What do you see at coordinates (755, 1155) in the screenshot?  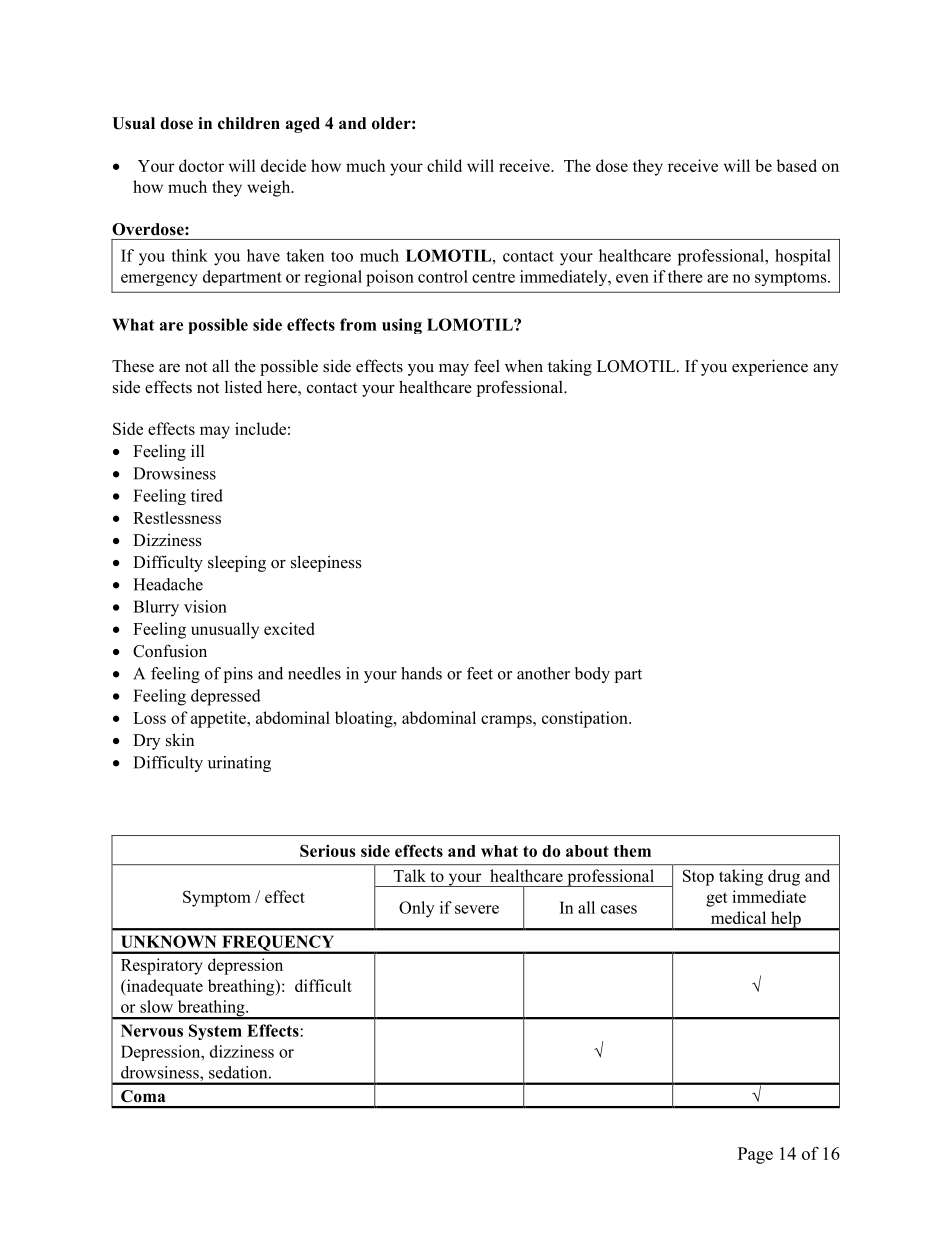 I see `Page` at bounding box center [755, 1155].
